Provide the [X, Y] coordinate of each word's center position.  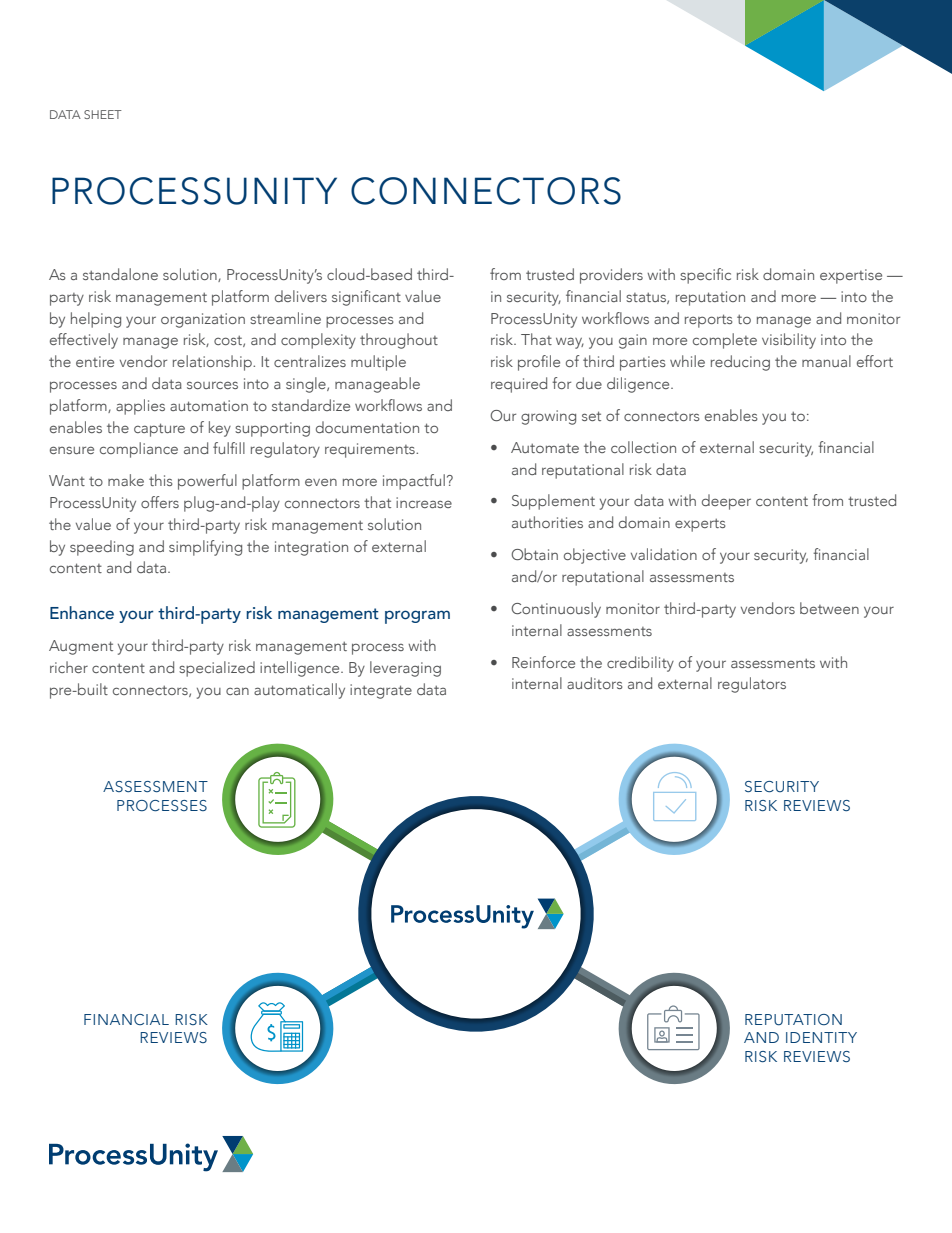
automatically [299, 691]
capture [159, 430]
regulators [752, 685]
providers [611, 276]
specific [705, 276]
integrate [381, 691]
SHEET [103, 114]
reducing [740, 363]
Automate [545, 447]
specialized [217, 669]
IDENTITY [821, 1037]
